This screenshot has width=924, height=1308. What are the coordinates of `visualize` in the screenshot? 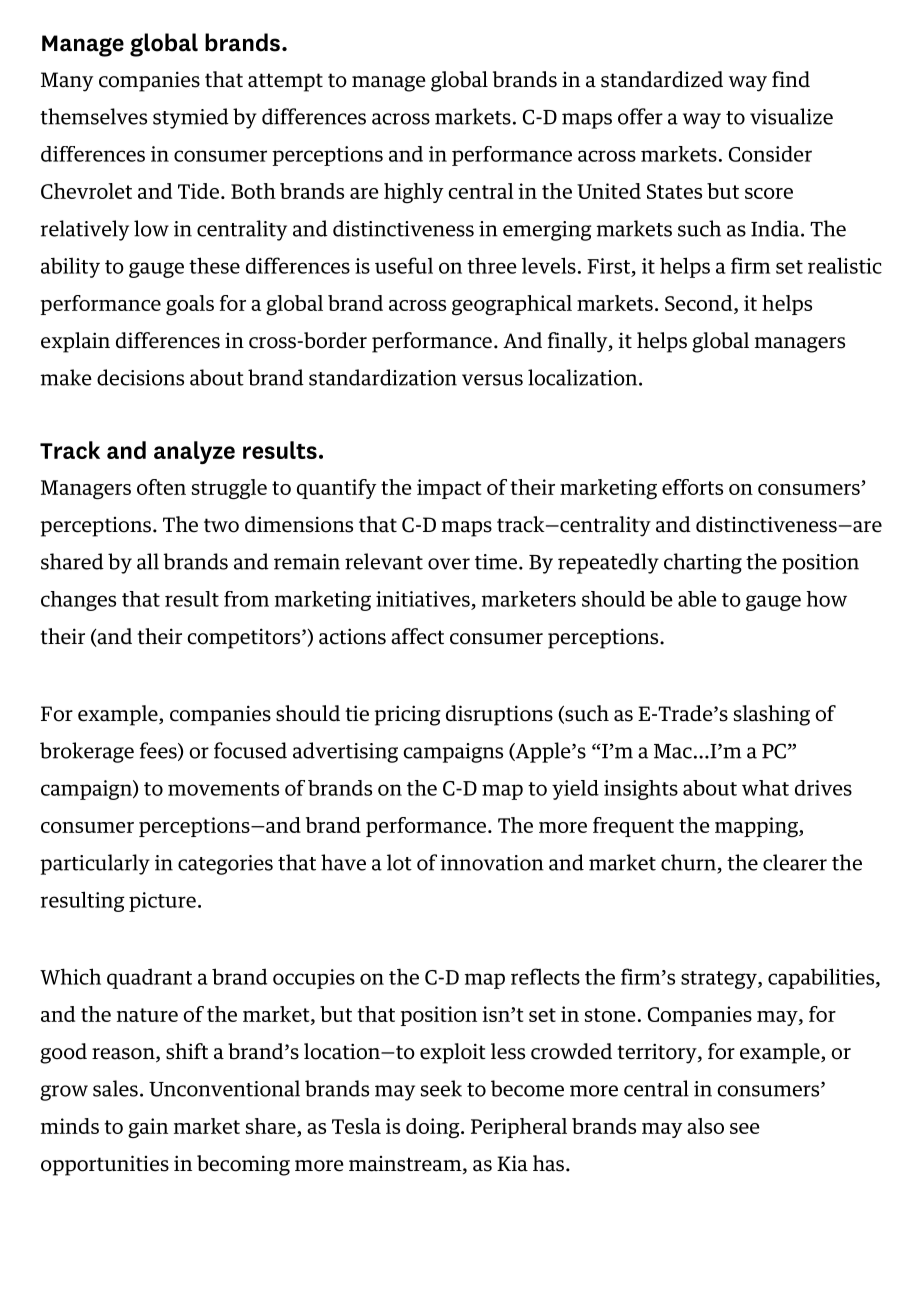 It's located at (791, 116).
